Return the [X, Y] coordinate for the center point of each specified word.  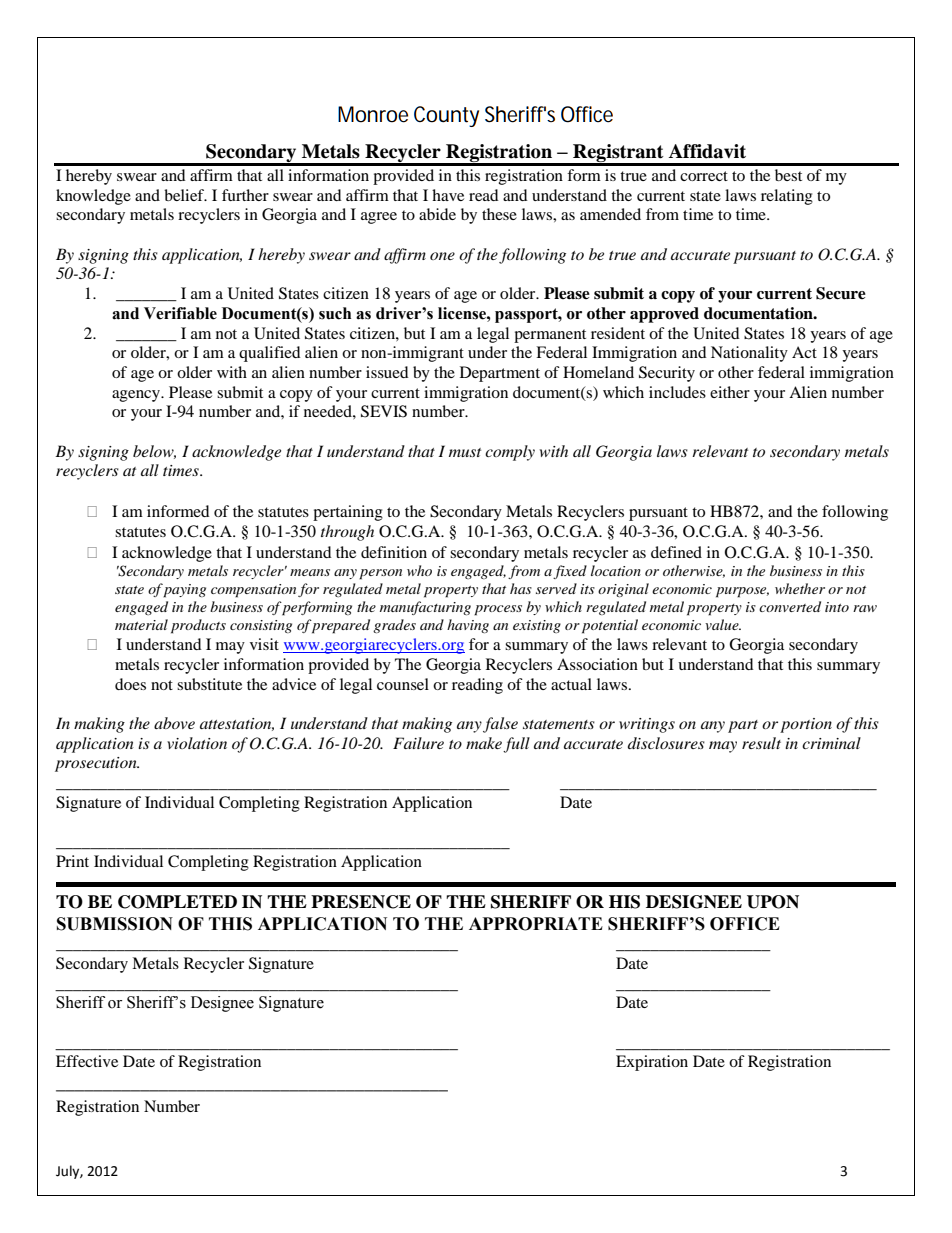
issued [387, 372]
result [761, 743]
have [448, 195]
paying [184, 591]
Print [72, 861]
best [788, 175]
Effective [87, 1061]
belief [185, 195]
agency [137, 396]
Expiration [652, 1063]
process [498, 610]
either [730, 392]
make [484, 743]
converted [790, 606]
